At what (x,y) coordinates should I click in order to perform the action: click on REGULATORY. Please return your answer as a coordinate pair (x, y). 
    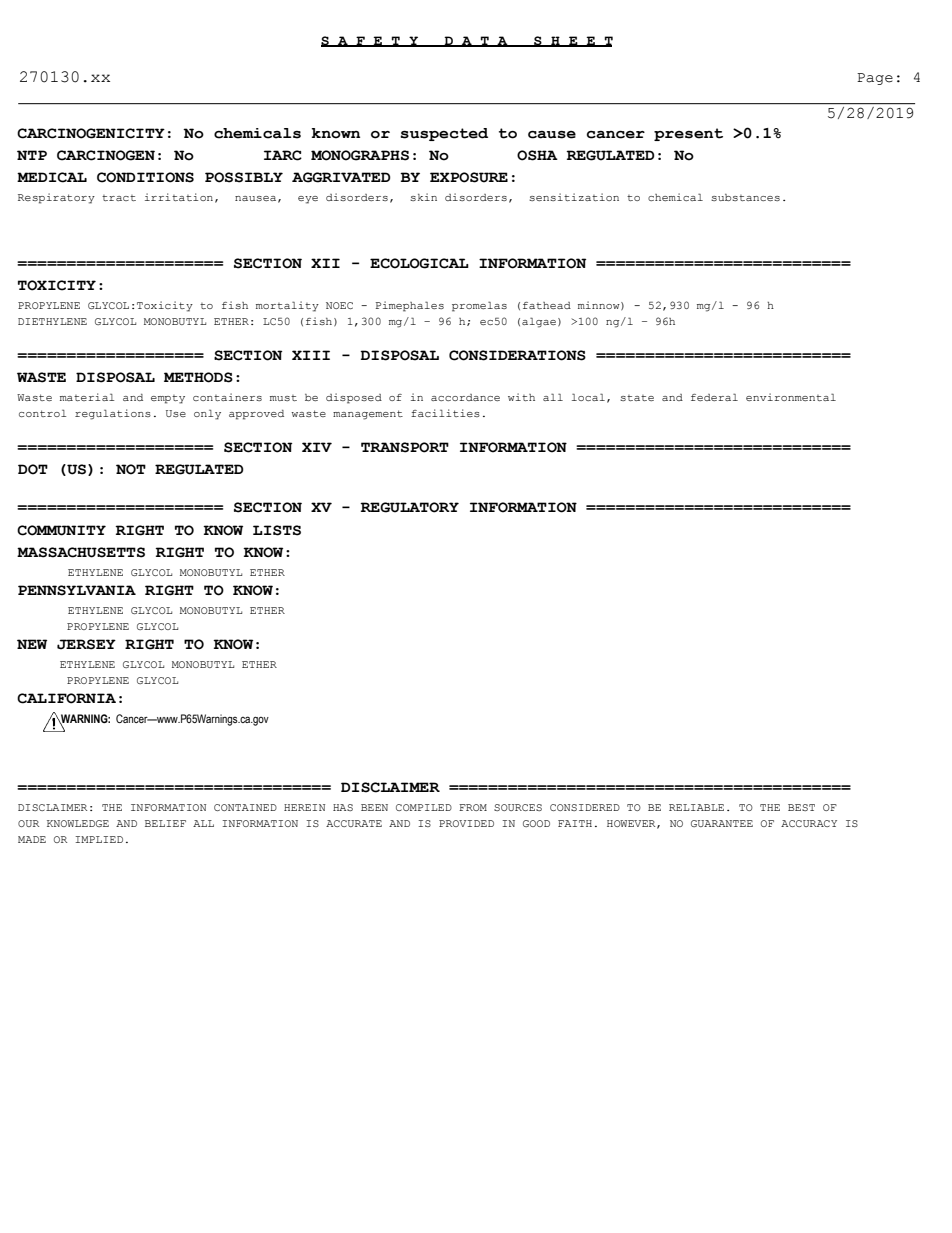
    Looking at the image, I should click on (409, 507).
